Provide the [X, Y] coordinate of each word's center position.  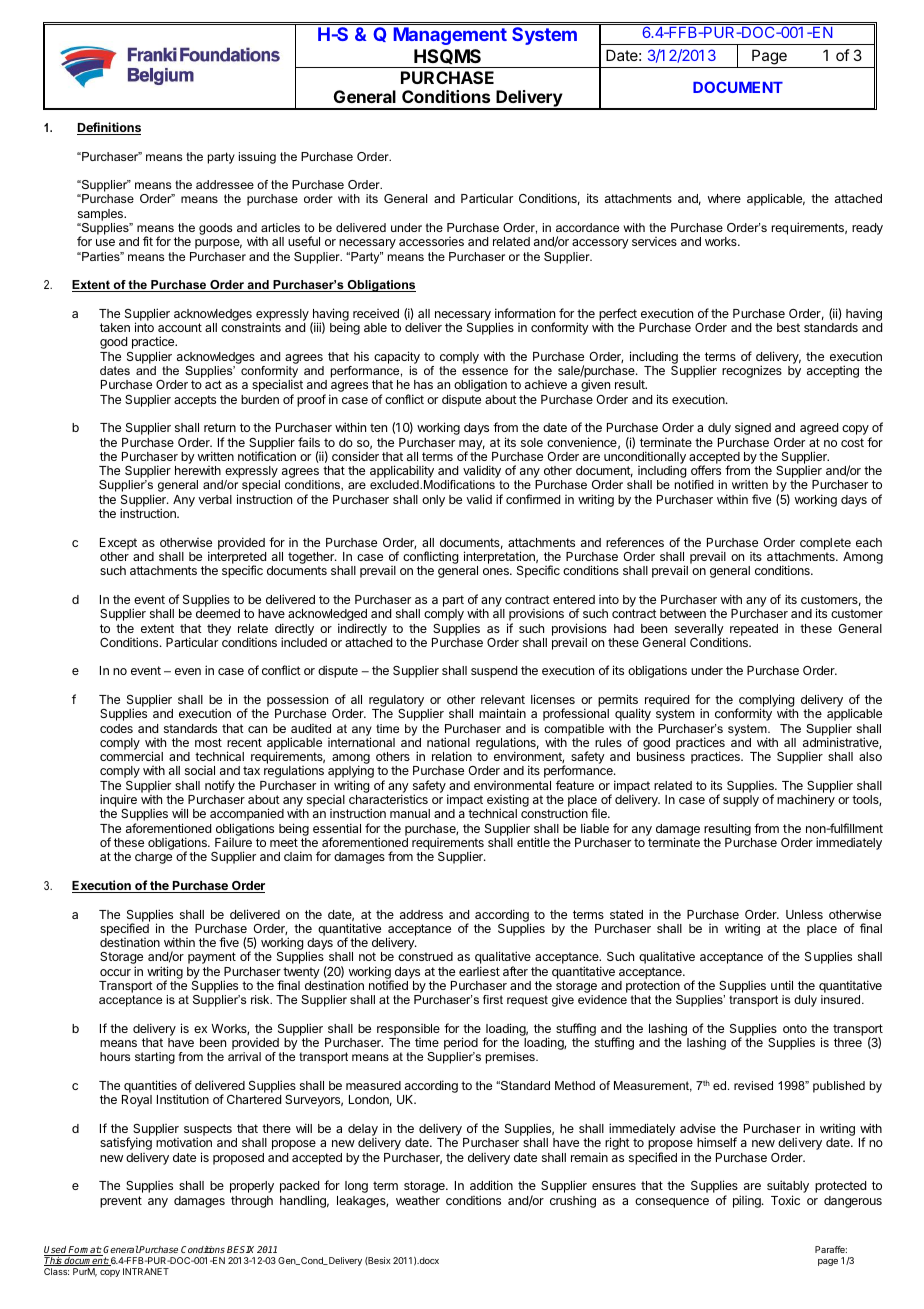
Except [118, 544]
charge [153, 858]
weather [418, 1200]
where [724, 198]
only [433, 501]
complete [825, 544]
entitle [533, 842]
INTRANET [146, 1271]
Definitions [109, 128]
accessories [431, 241]
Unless [804, 914]
